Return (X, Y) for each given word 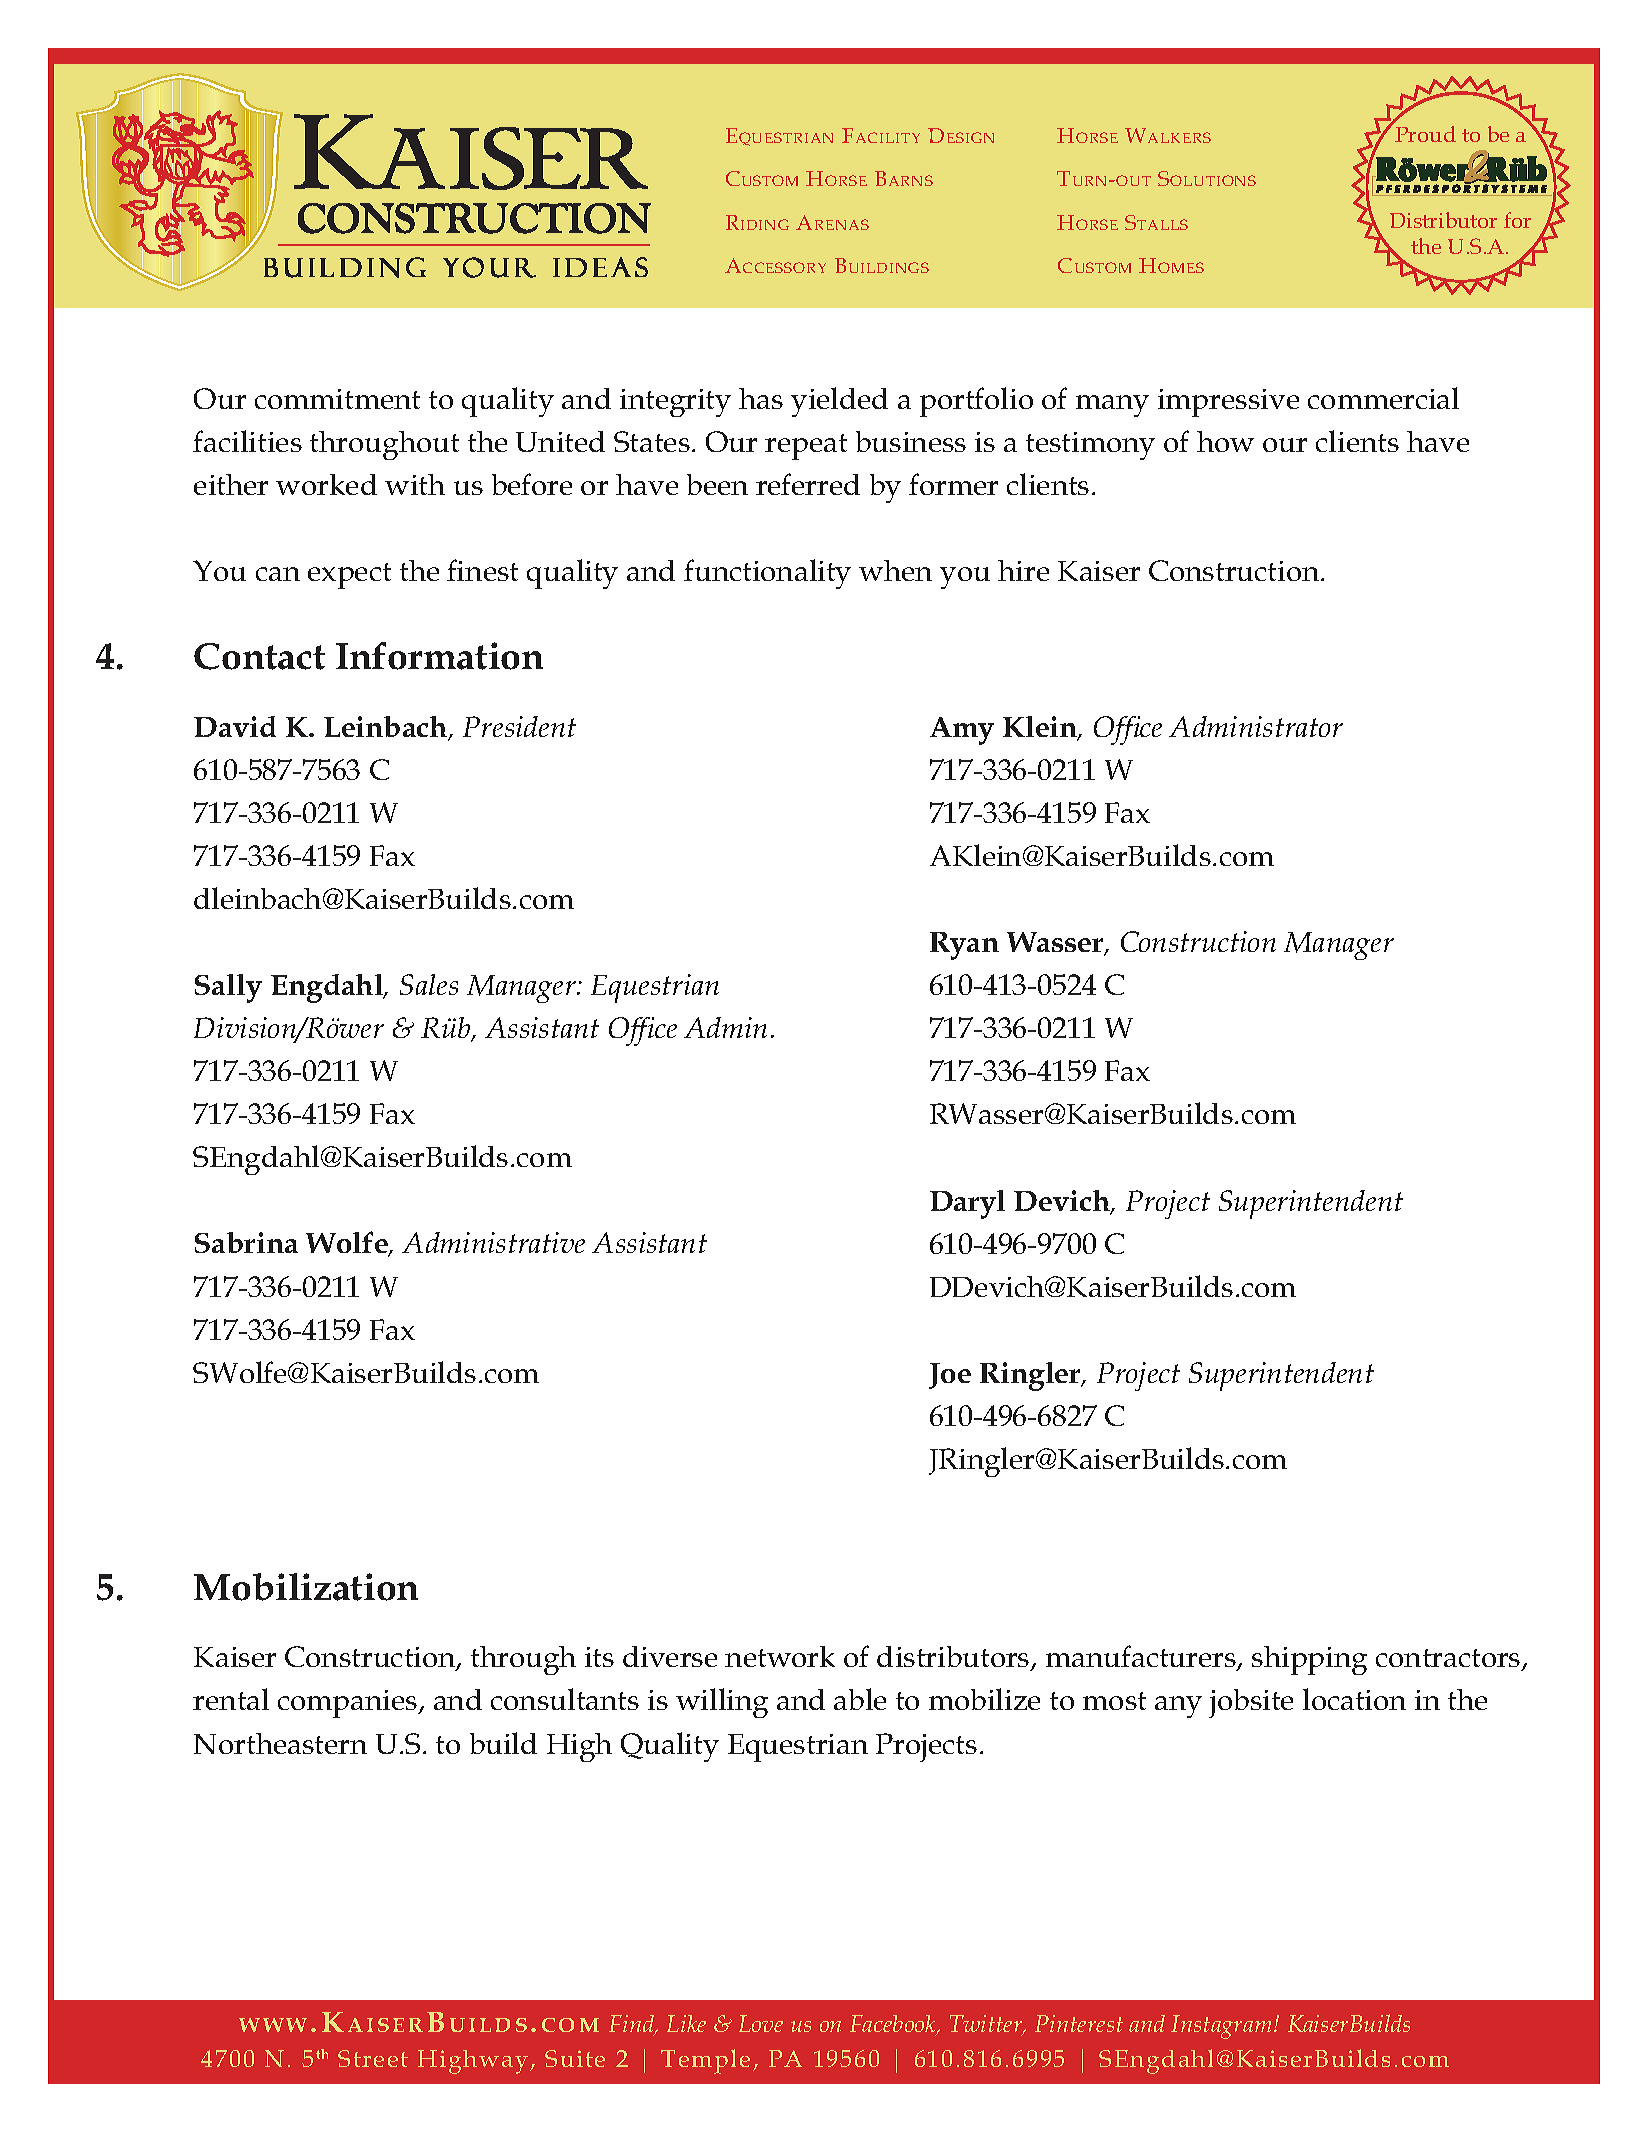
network (780, 1656)
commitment (337, 399)
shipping (1309, 1660)
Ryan (964, 946)
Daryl (967, 1204)
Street (373, 2058)
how (1225, 441)
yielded (839, 402)
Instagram (1221, 2027)
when (895, 570)
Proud (1425, 134)
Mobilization (306, 1587)
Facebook (894, 2025)
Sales (429, 984)
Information (439, 656)
